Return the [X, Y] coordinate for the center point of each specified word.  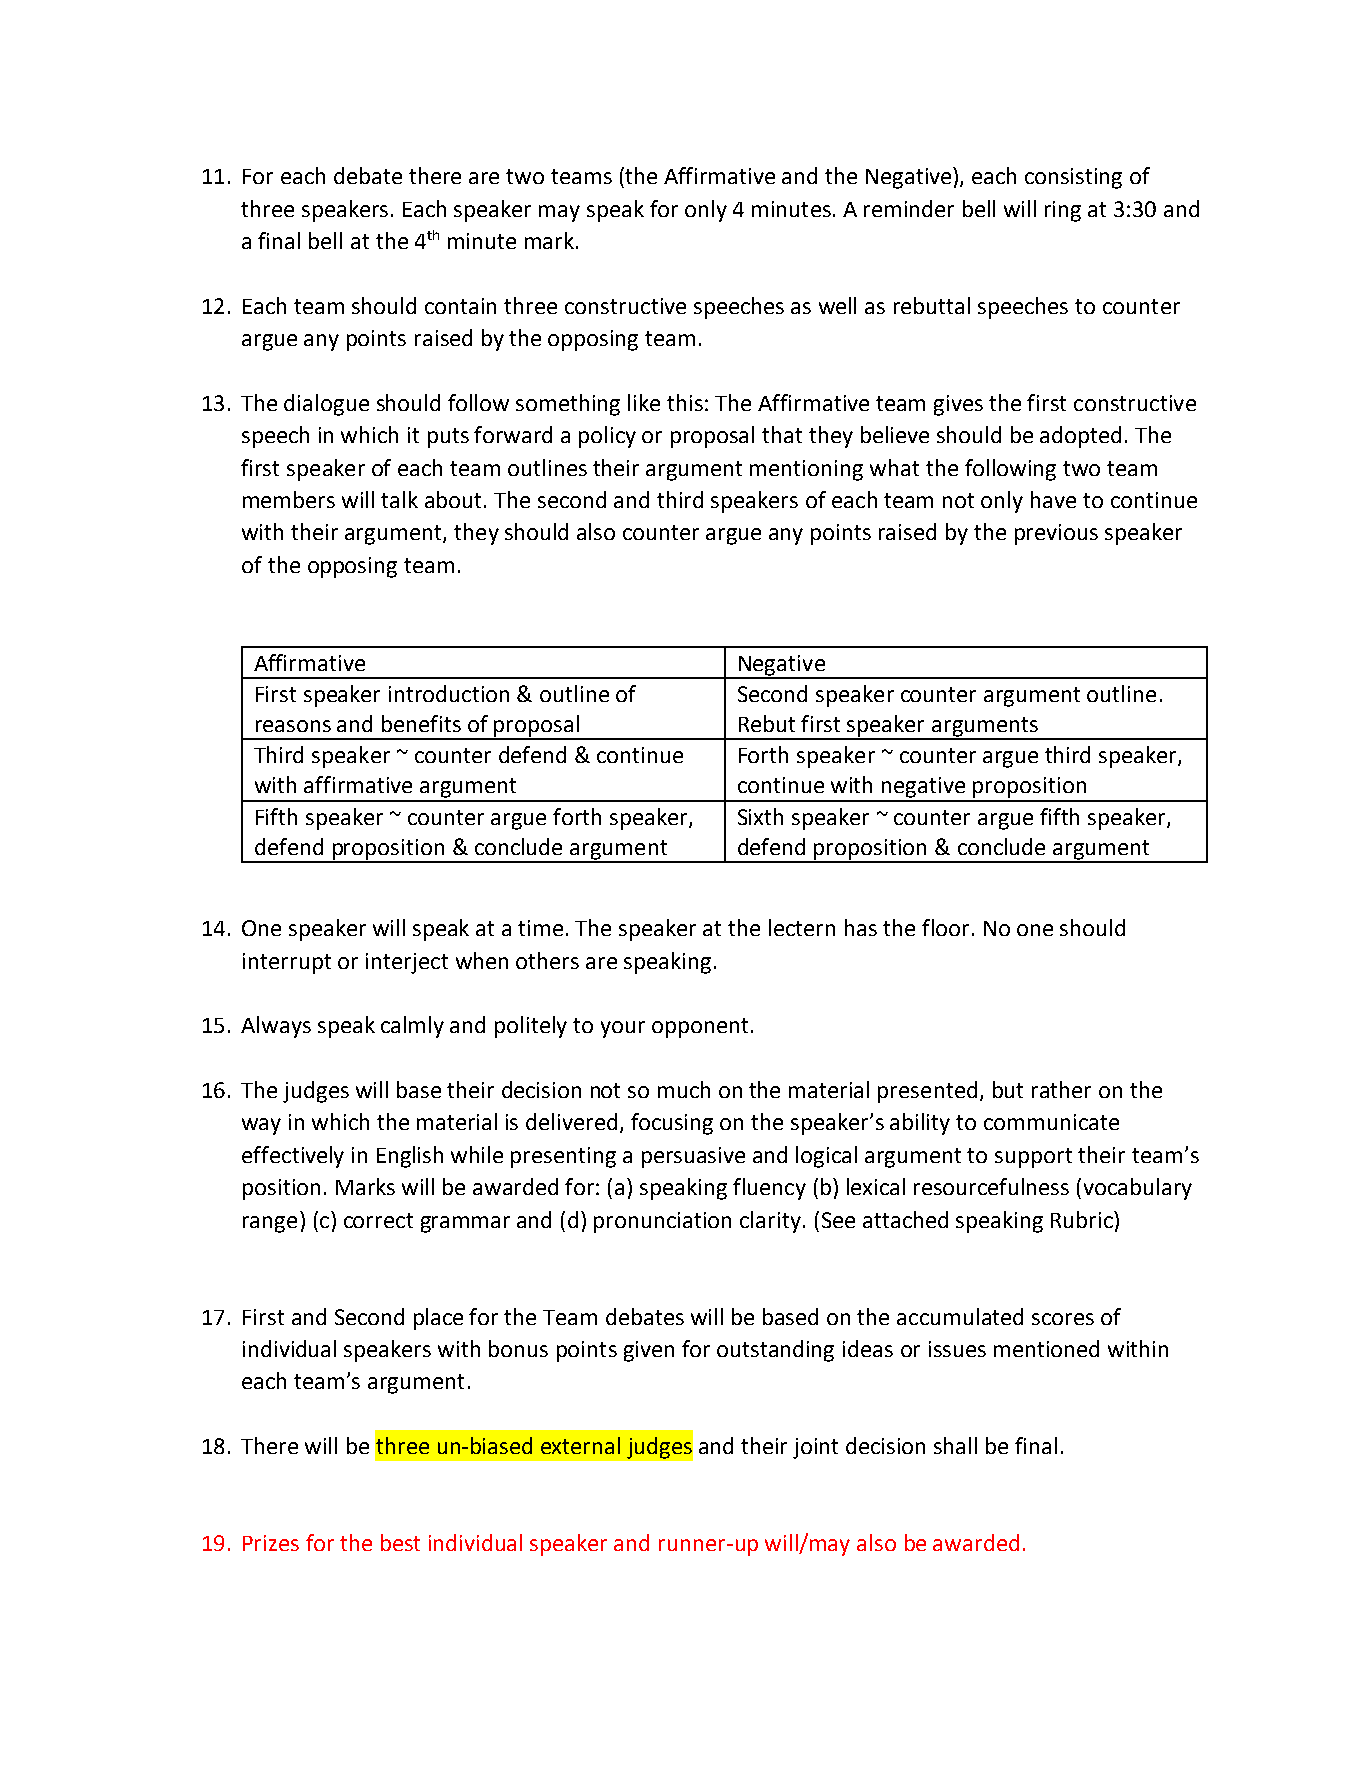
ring [1063, 211]
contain [460, 306]
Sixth [760, 816]
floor [945, 927]
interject [407, 963]
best [400, 1542]
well [837, 305]
